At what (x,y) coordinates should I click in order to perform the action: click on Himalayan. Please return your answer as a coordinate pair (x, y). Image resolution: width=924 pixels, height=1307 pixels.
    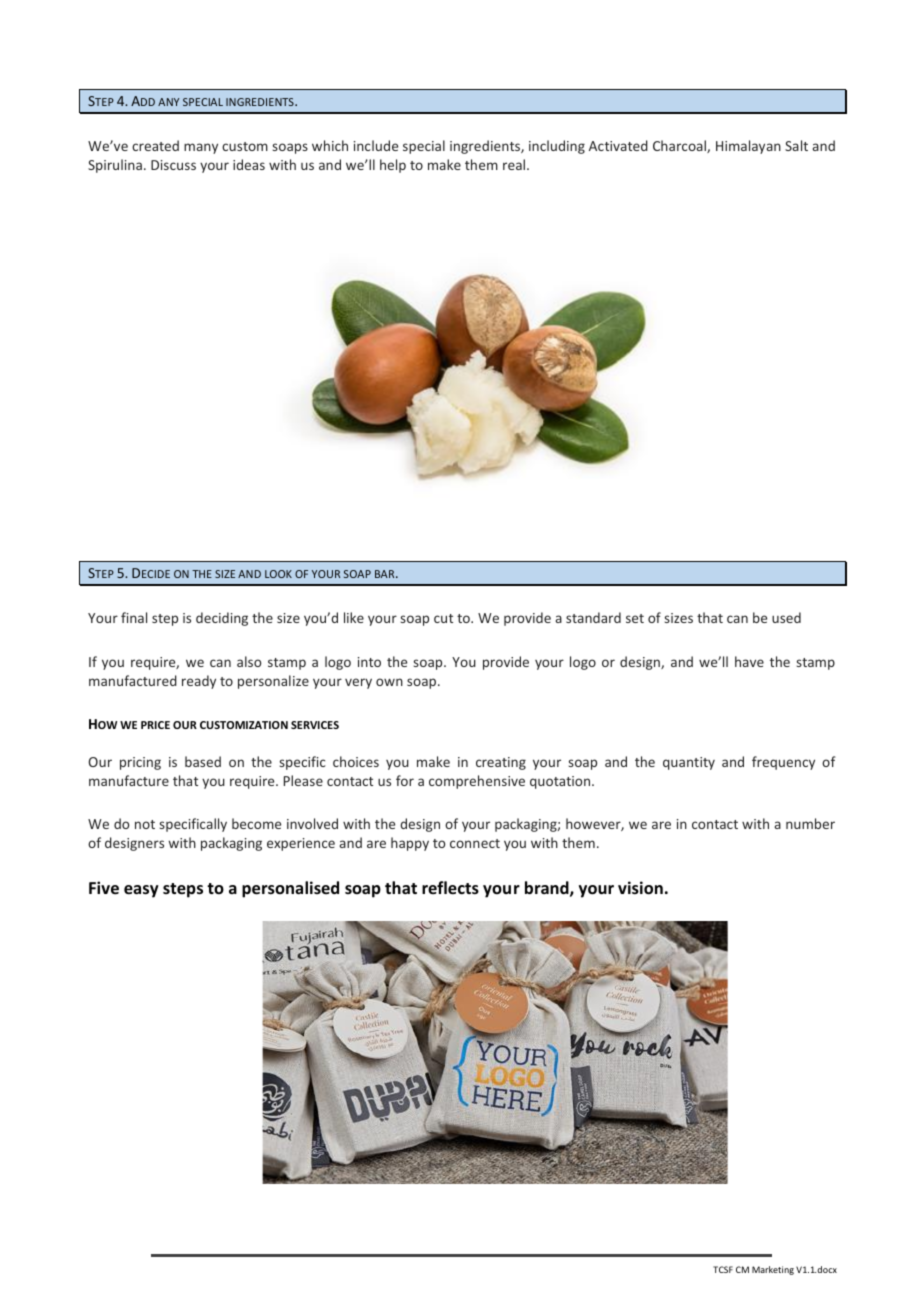
    Looking at the image, I should click on (748, 147).
